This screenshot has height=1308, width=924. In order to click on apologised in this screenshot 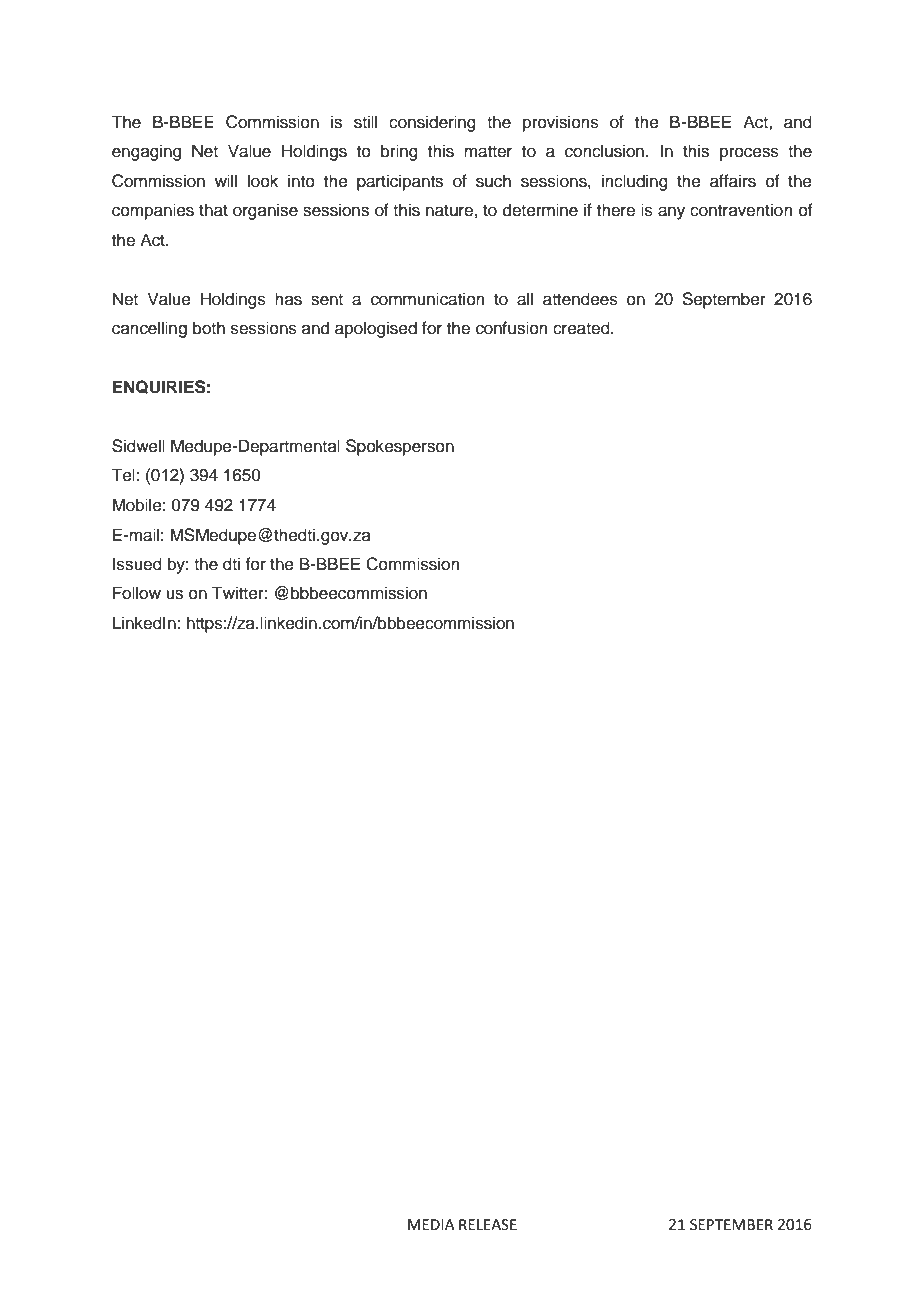, I will do `click(376, 329)`.
